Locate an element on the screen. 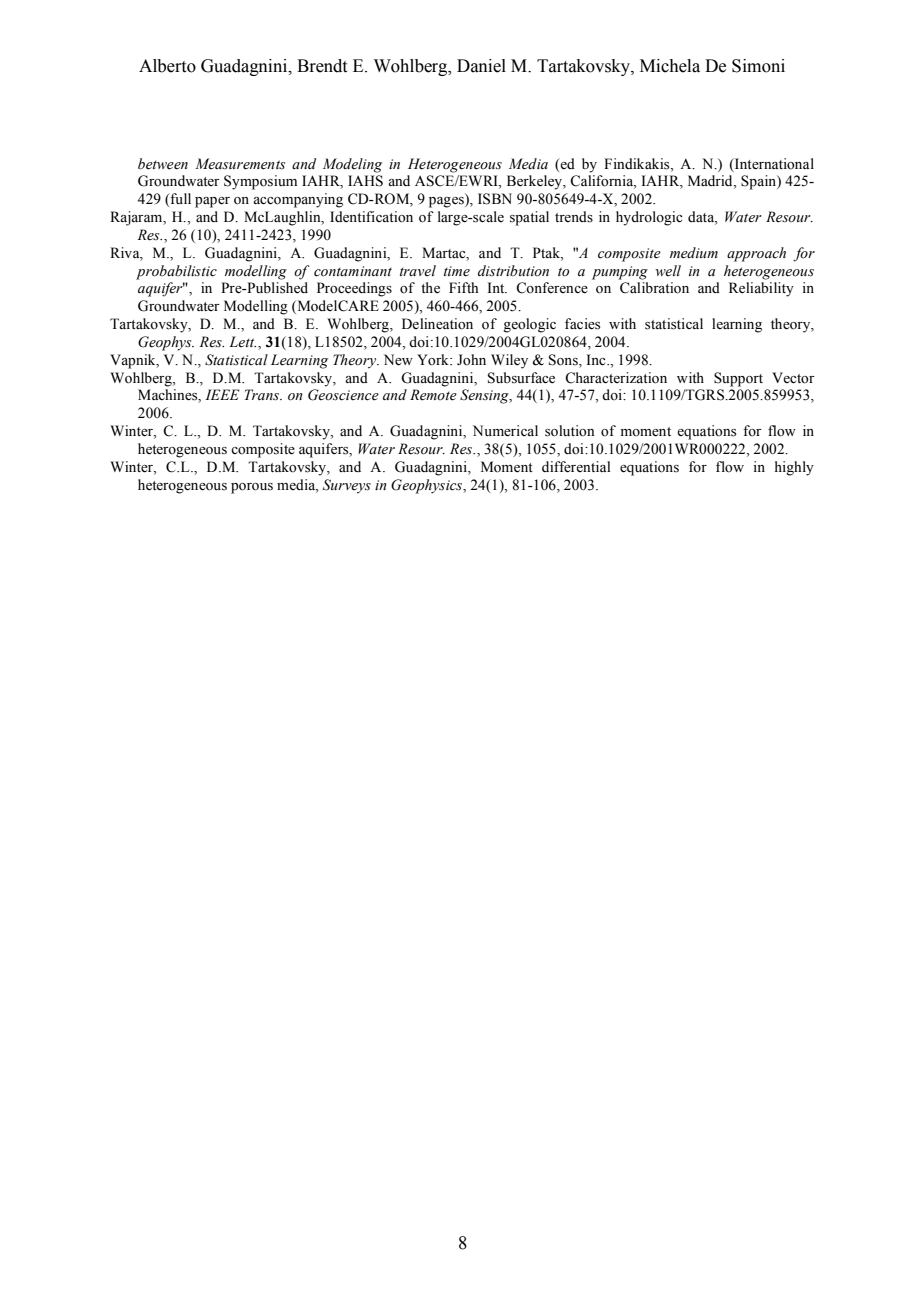  Lett is located at coordinates (242, 341).
